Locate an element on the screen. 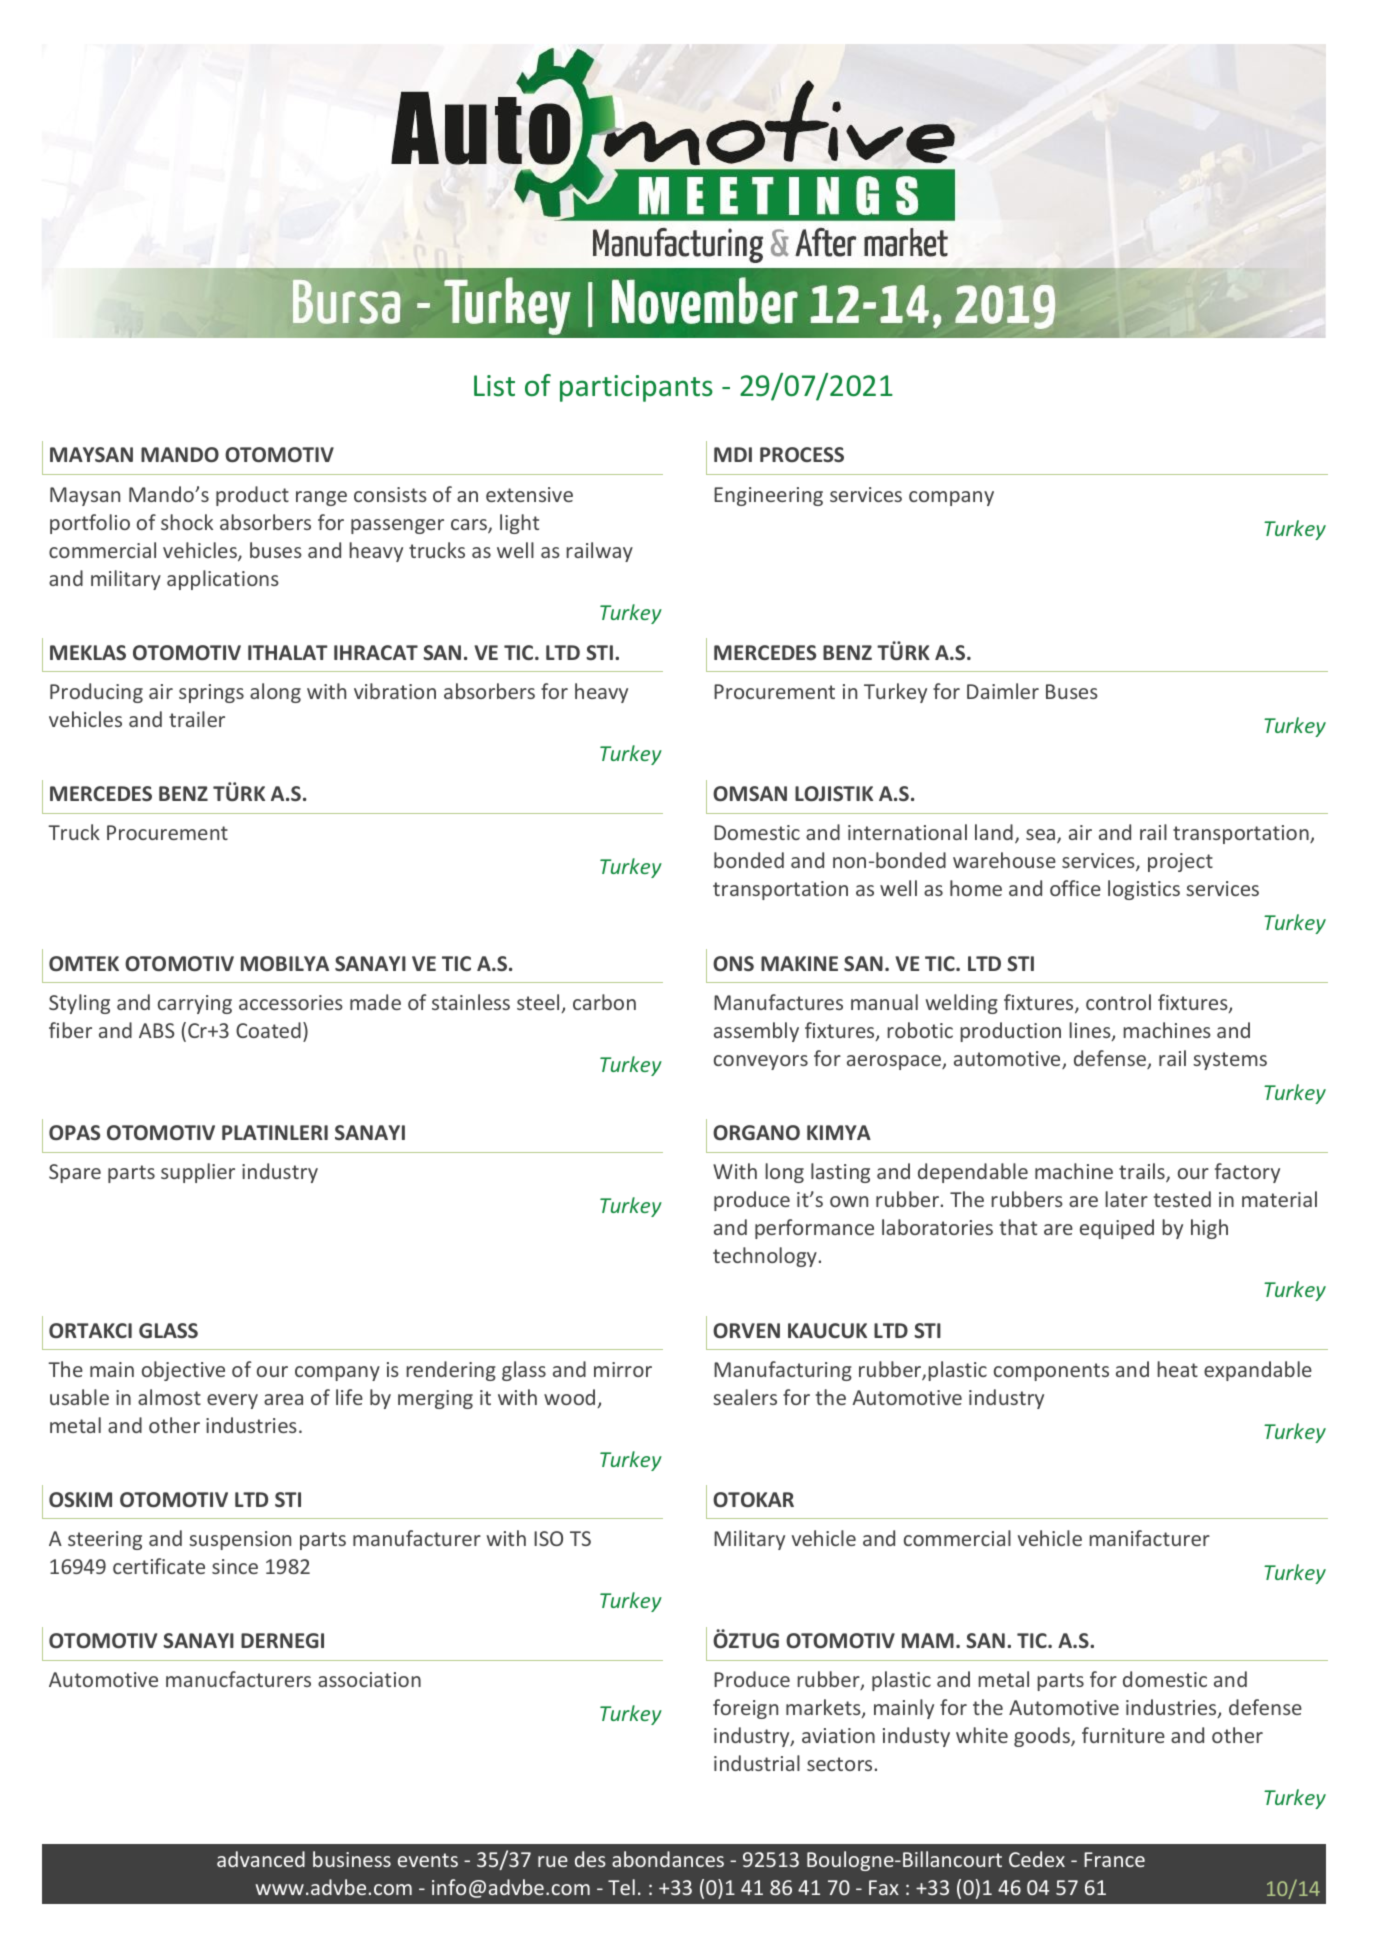  ORGANO is located at coordinates (756, 1132).
